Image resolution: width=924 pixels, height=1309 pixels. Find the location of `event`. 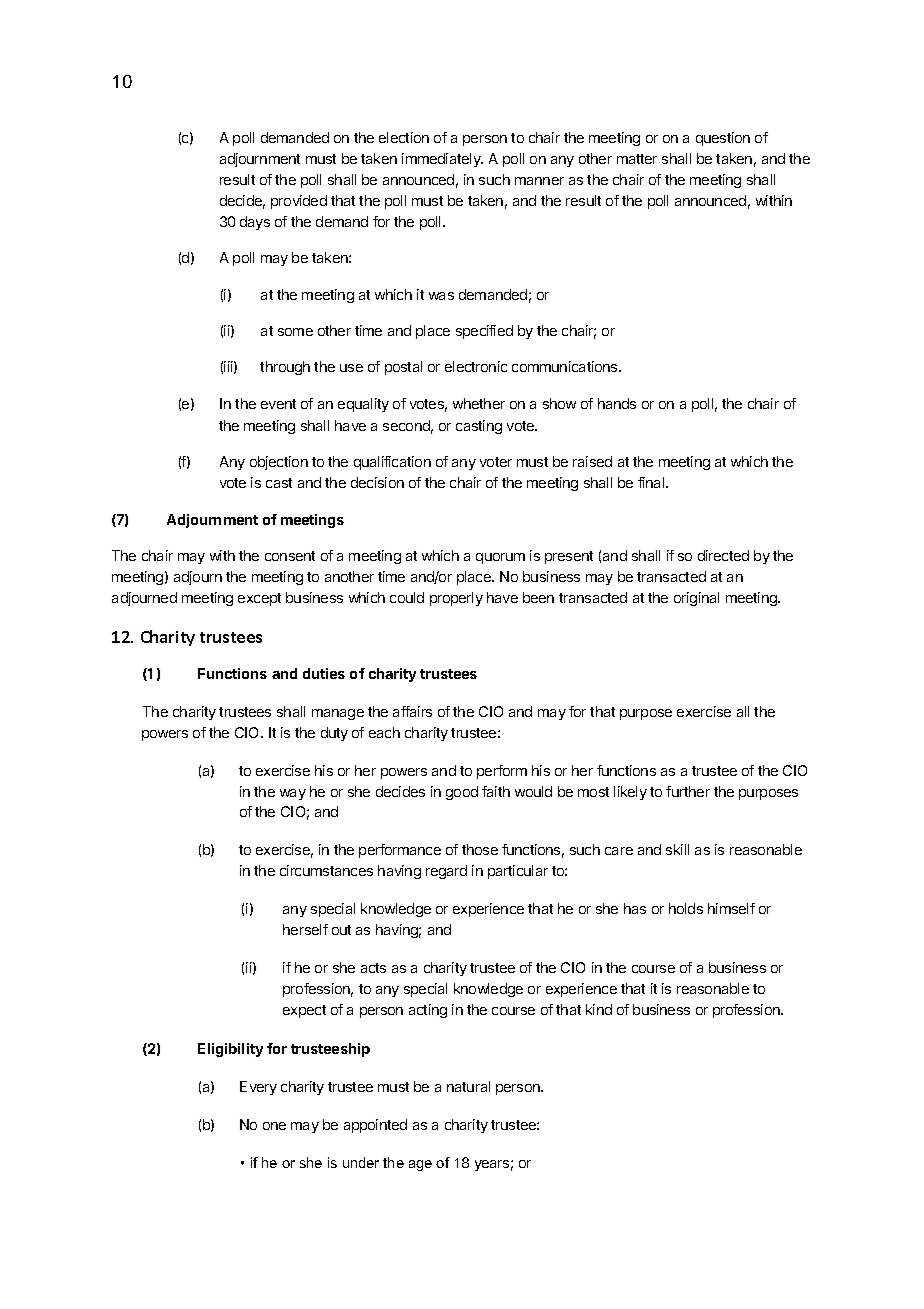

event is located at coordinates (278, 404).
